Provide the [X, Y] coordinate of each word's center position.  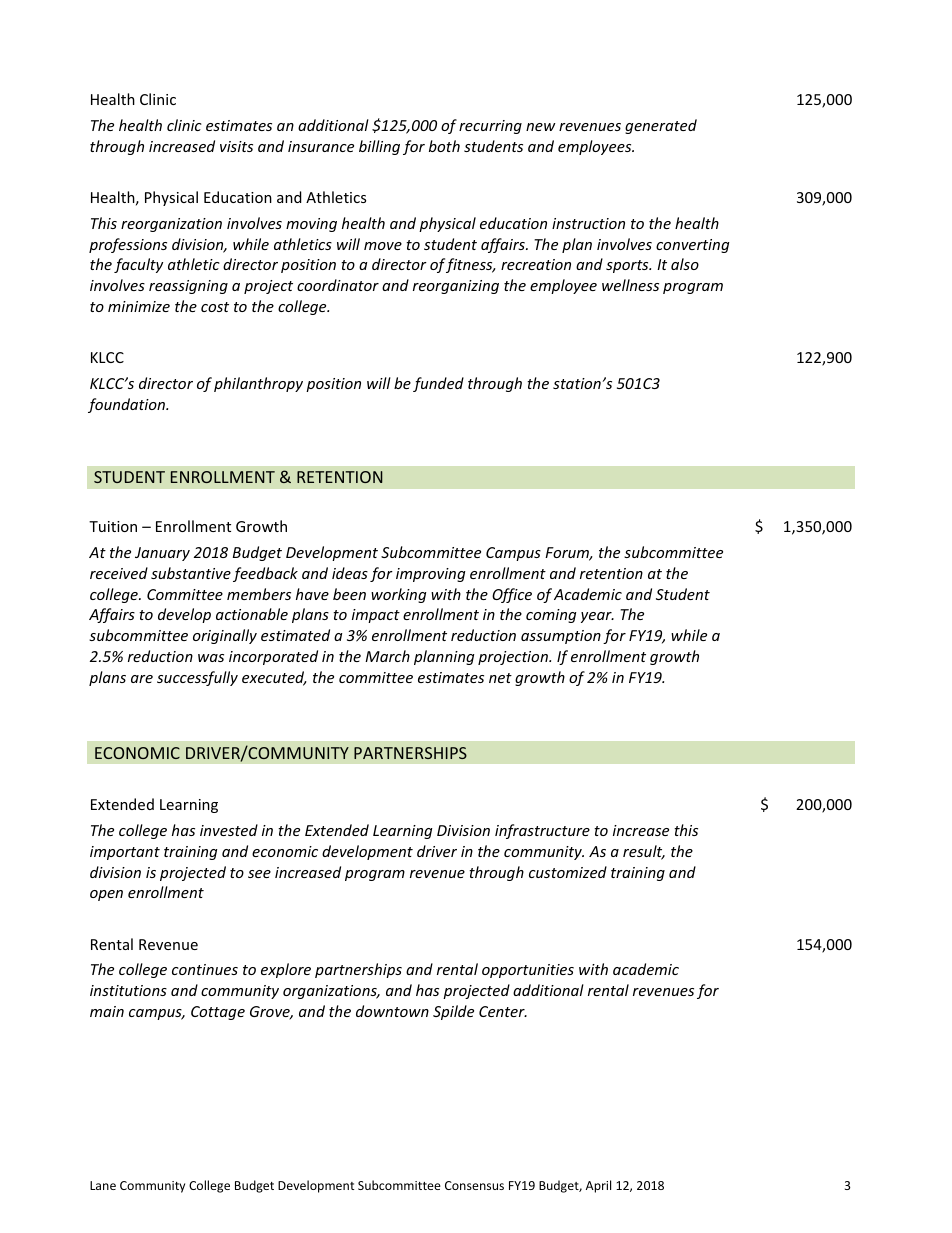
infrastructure [542, 831]
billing [379, 147]
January [162, 554]
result [644, 852]
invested [229, 830]
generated [661, 126]
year [597, 617]
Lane [103, 1185]
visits [236, 146]
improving [430, 575]
